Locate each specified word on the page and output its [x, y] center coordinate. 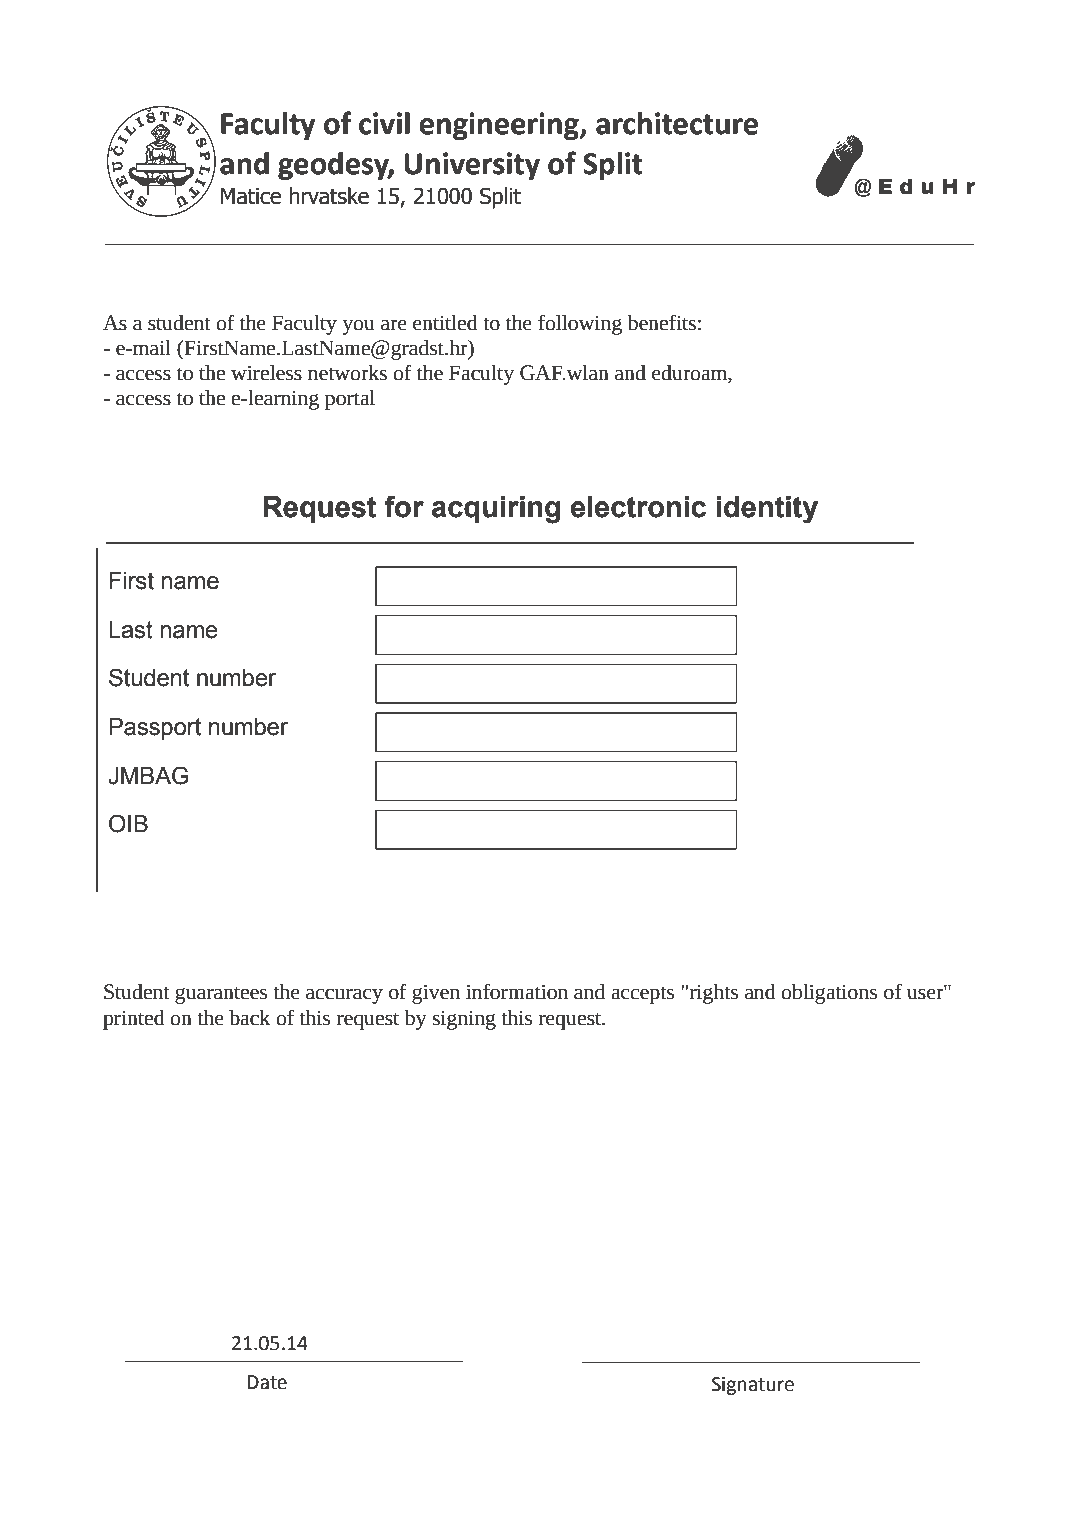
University [472, 166]
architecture [678, 124]
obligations [829, 994]
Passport [155, 729]
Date [267, 1382]
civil [384, 123]
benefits [661, 322]
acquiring [496, 510]
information [517, 991]
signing [464, 1020]
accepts [642, 995]
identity [767, 510]
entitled [445, 323]
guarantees [221, 995]
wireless [266, 373]
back [249, 1018]
